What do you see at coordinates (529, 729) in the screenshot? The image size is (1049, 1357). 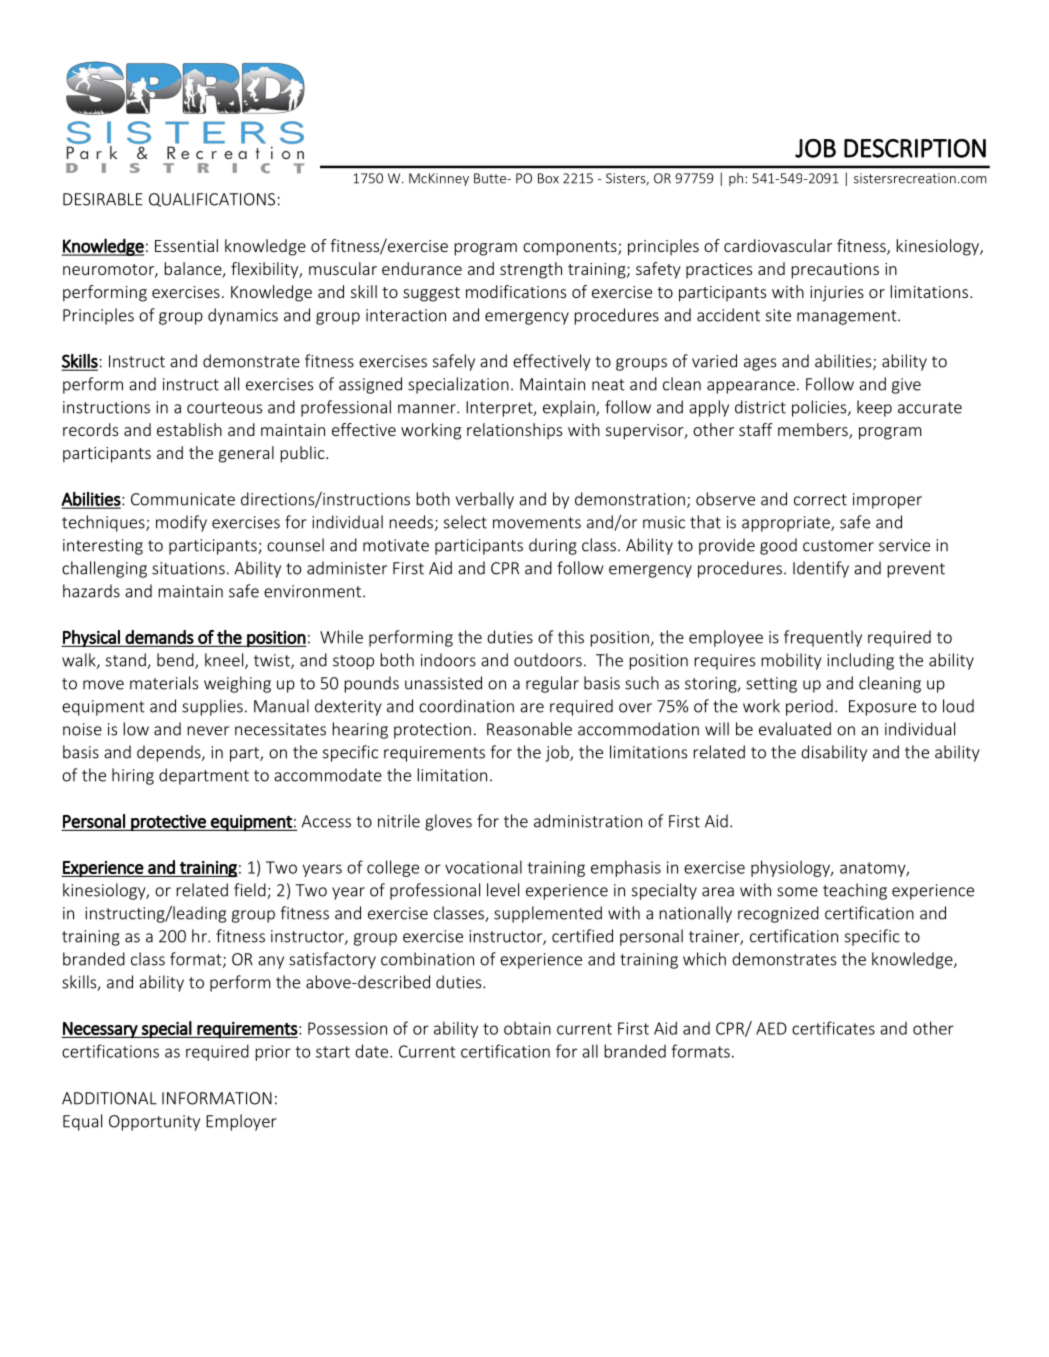 I see `Reasonable` at bounding box center [529, 729].
